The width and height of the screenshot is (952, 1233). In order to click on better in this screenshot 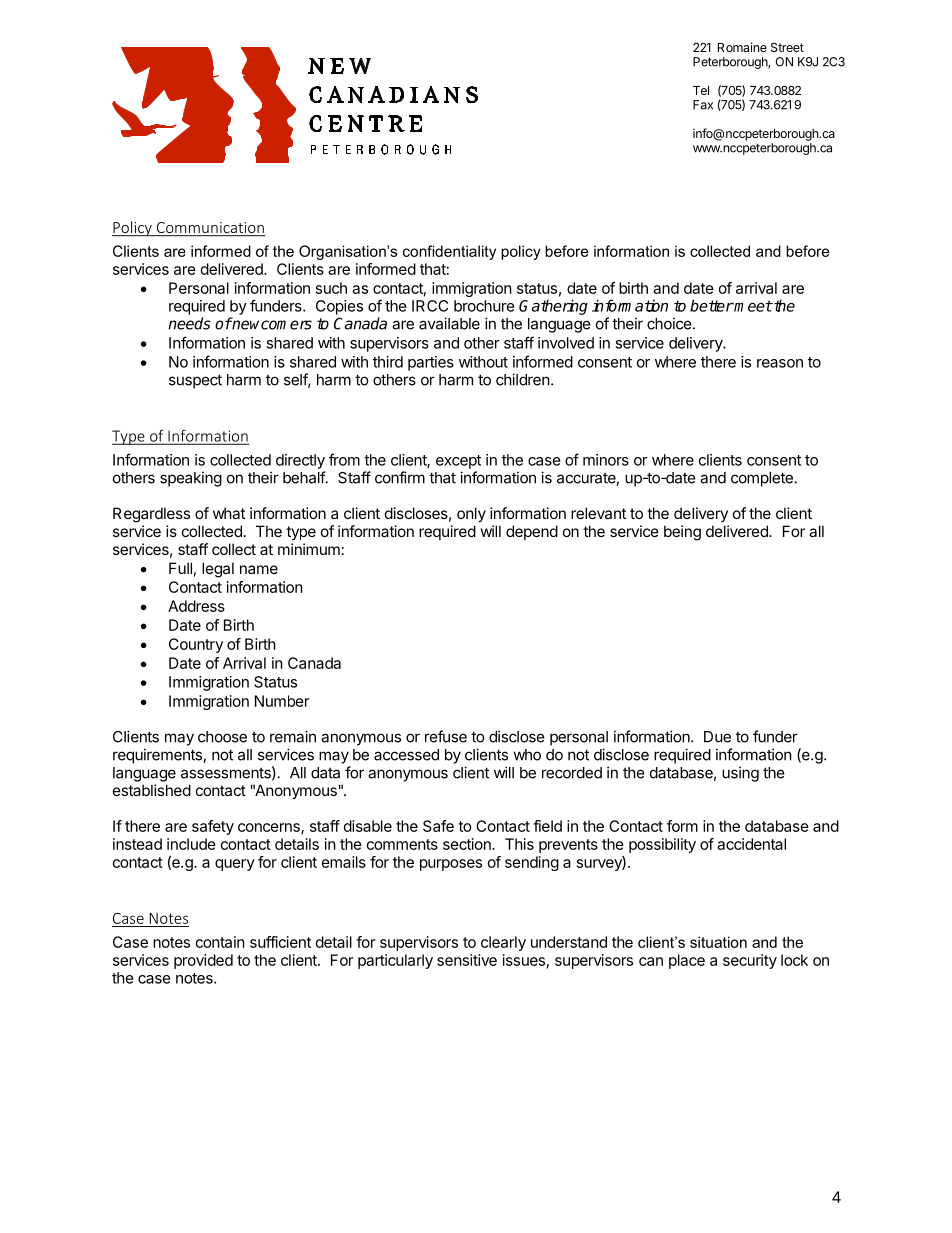, I will do `click(712, 305)`.
